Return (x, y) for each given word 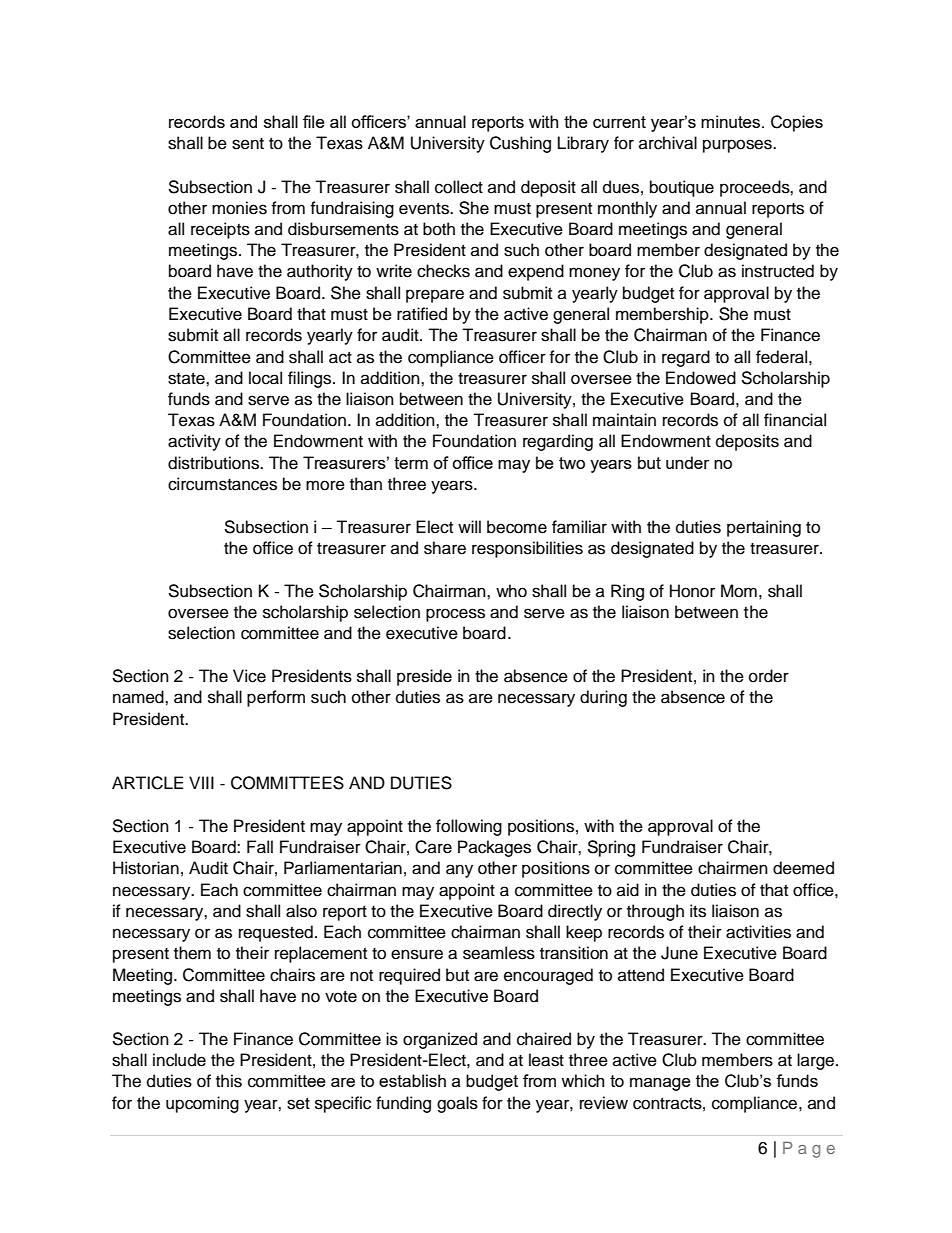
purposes (738, 146)
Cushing (520, 144)
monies (239, 208)
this (229, 1081)
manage (660, 1084)
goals (457, 1104)
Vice (249, 676)
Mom (739, 591)
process (455, 615)
